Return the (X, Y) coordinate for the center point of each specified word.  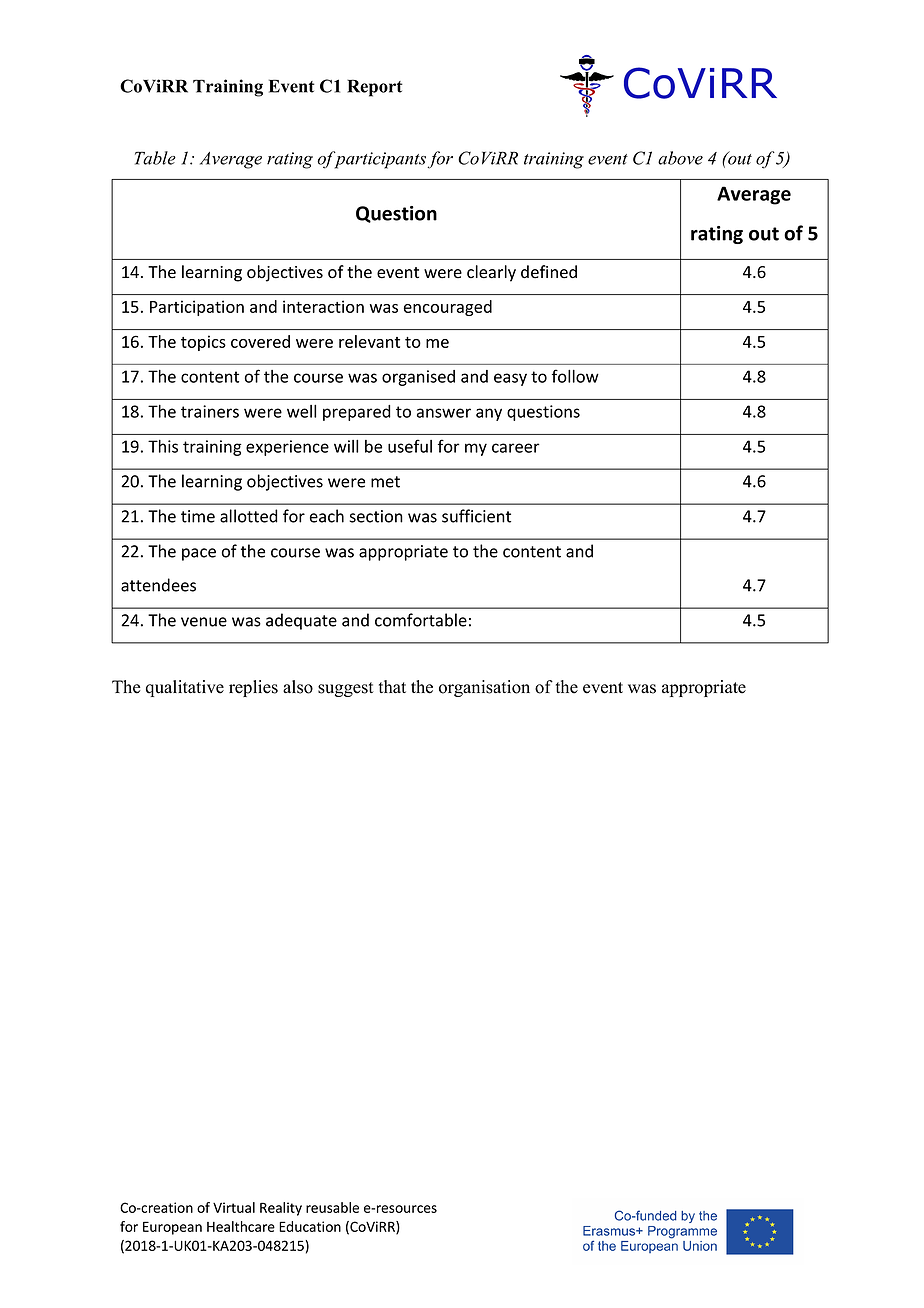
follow (575, 376)
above (680, 158)
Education (310, 1226)
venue (204, 622)
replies (253, 688)
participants (380, 160)
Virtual (234, 1207)
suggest (346, 689)
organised (418, 378)
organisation (484, 688)
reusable (332, 1207)
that (392, 686)
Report (375, 88)
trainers (210, 411)
